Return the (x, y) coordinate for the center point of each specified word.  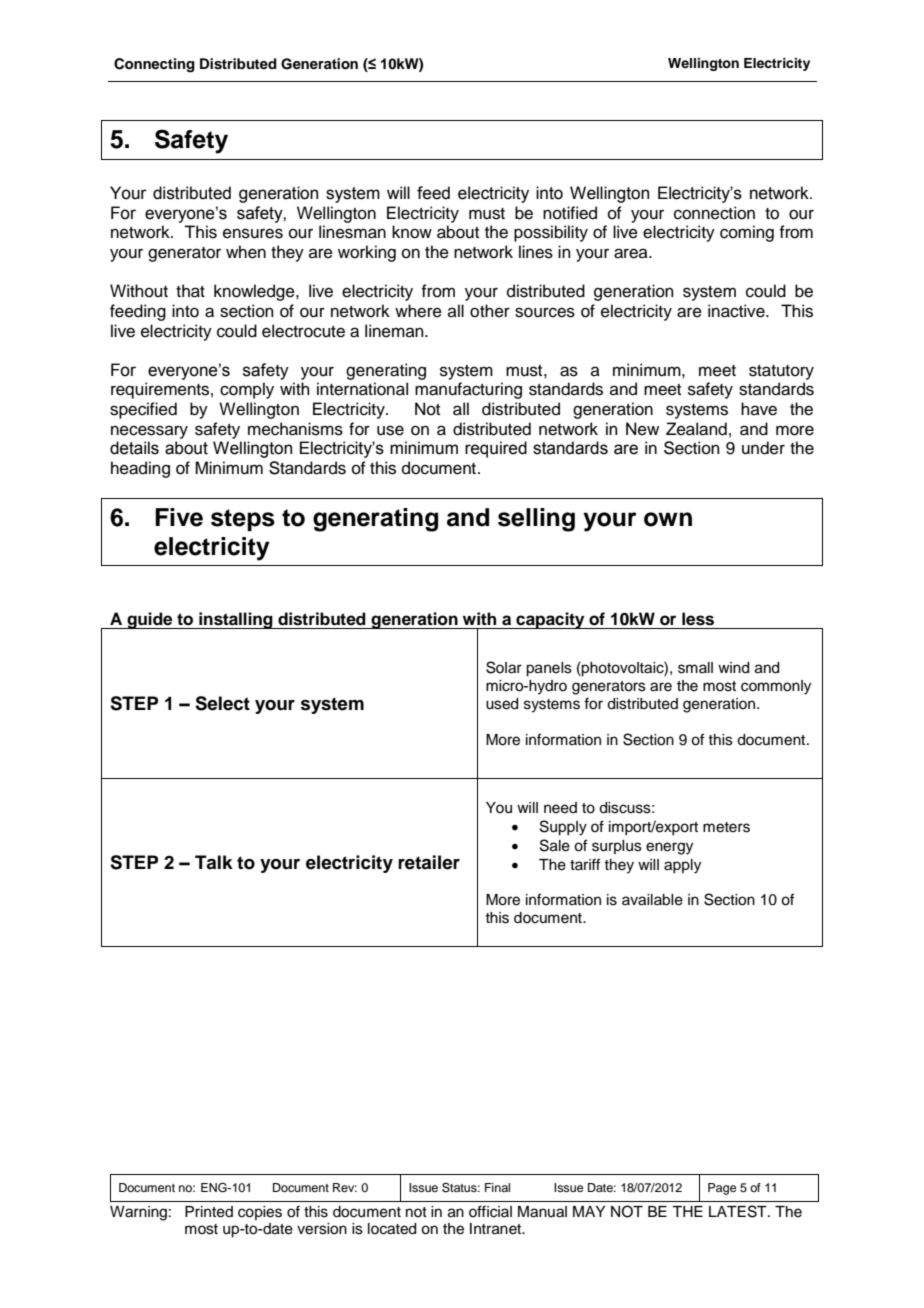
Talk (214, 862)
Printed (209, 1212)
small (695, 668)
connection (714, 213)
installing (236, 620)
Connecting (154, 65)
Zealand (696, 429)
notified (570, 213)
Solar (504, 667)
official (490, 1211)
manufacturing (468, 390)
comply (247, 390)
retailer (429, 862)
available (652, 900)
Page (722, 1189)
